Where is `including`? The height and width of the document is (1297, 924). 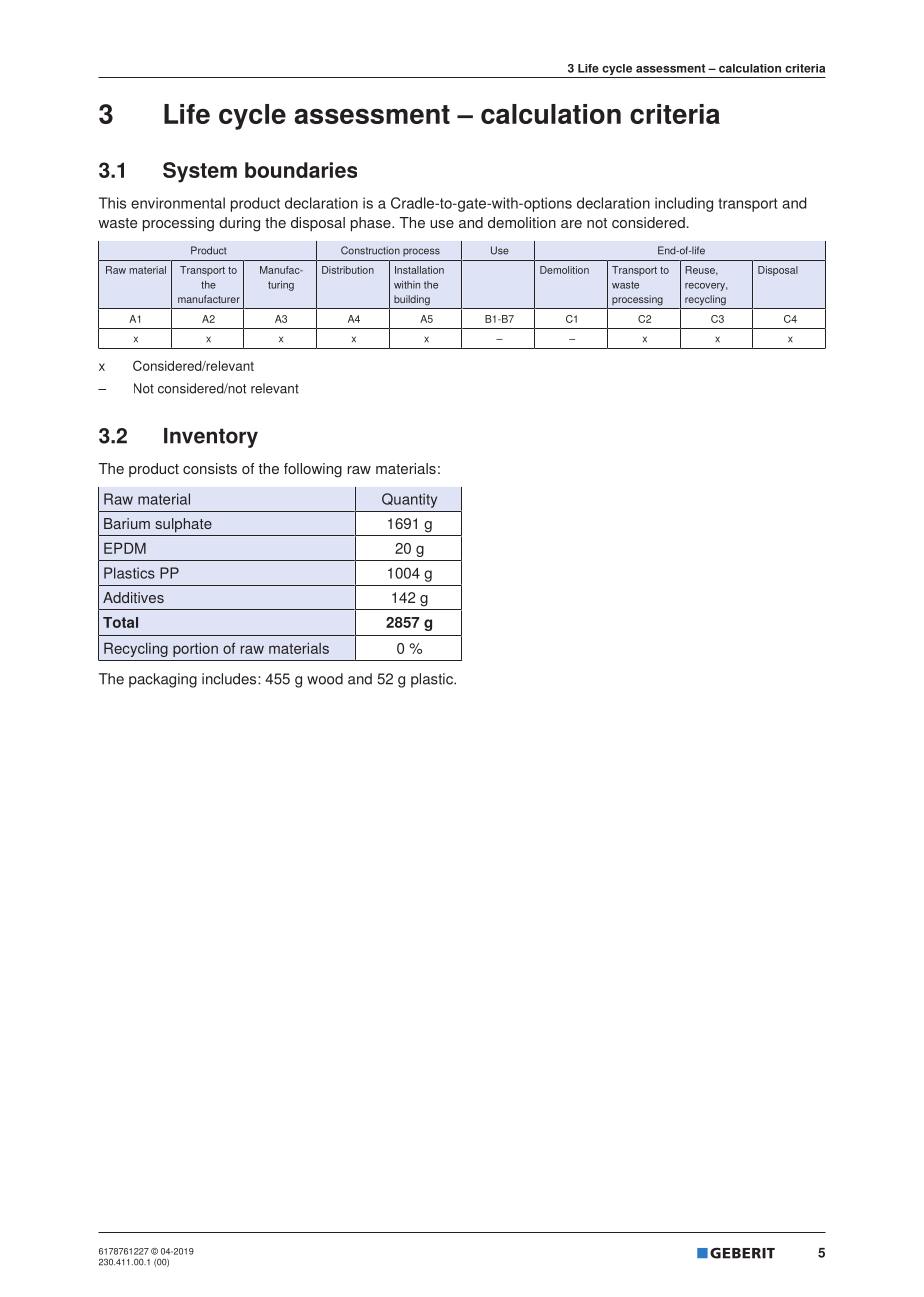
including is located at coordinates (684, 204).
